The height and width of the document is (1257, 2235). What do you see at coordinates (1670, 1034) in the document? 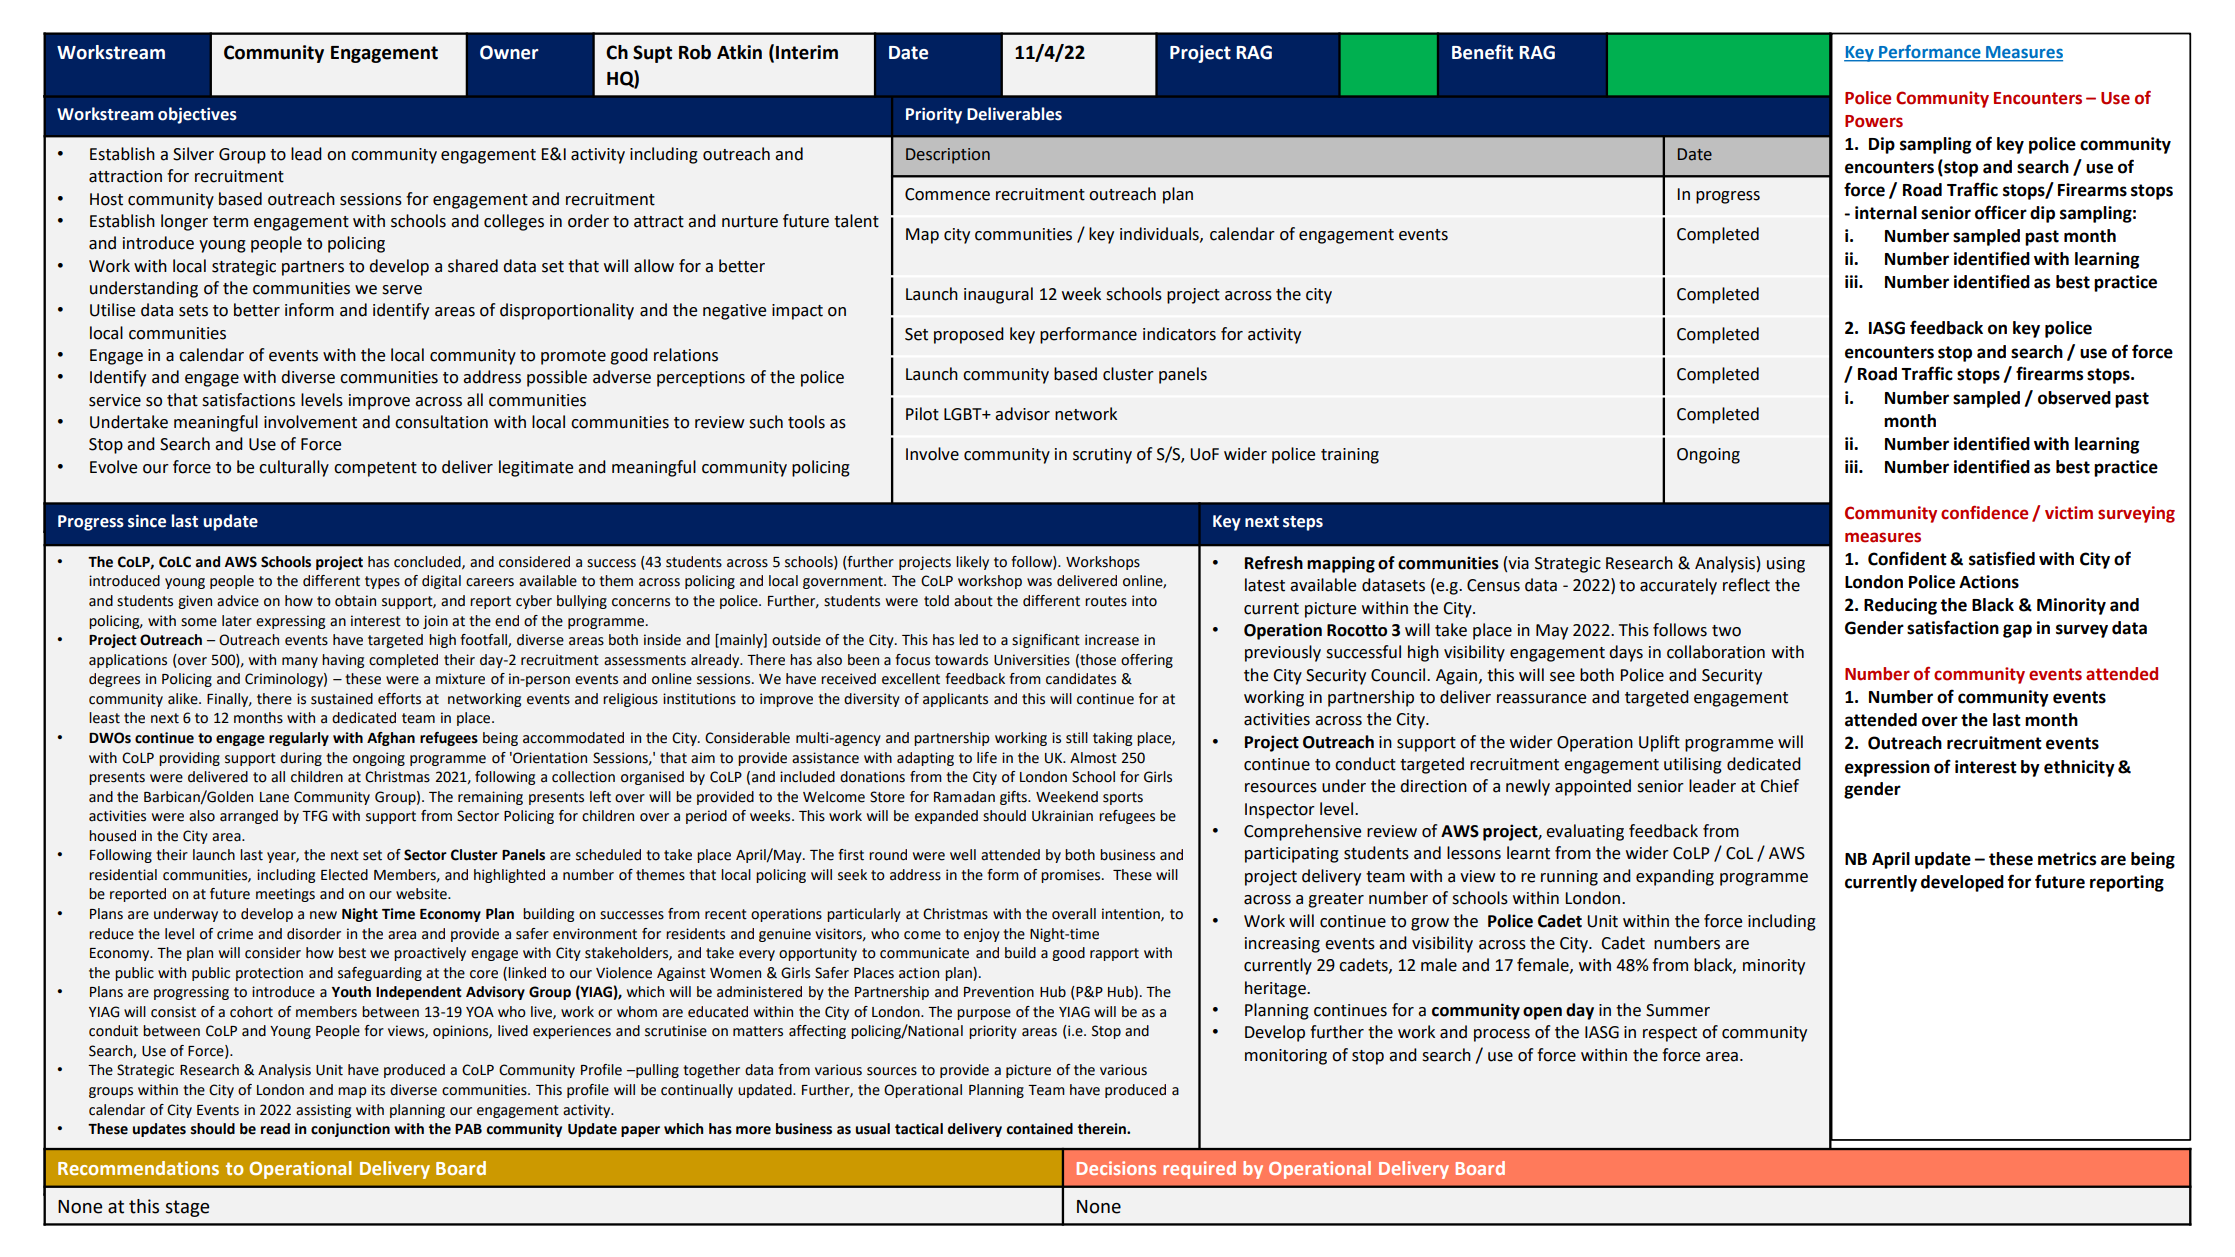
I see `respect` at bounding box center [1670, 1034].
